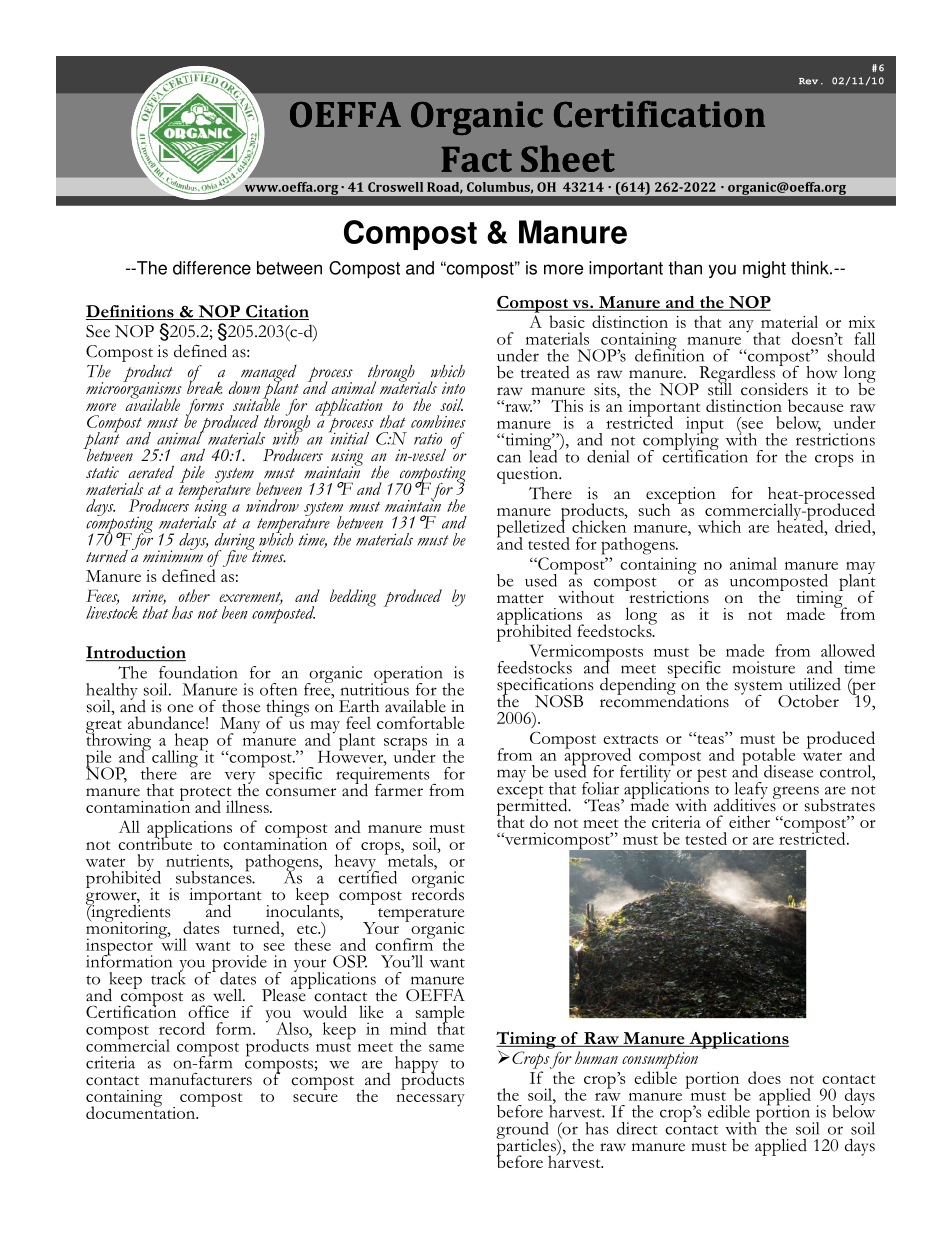 The height and width of the screenshot is (1233, 952). What do you see at coordinates (155, 842) in the screenshot?
I see `contribute` at bounding box center [155, 842].
